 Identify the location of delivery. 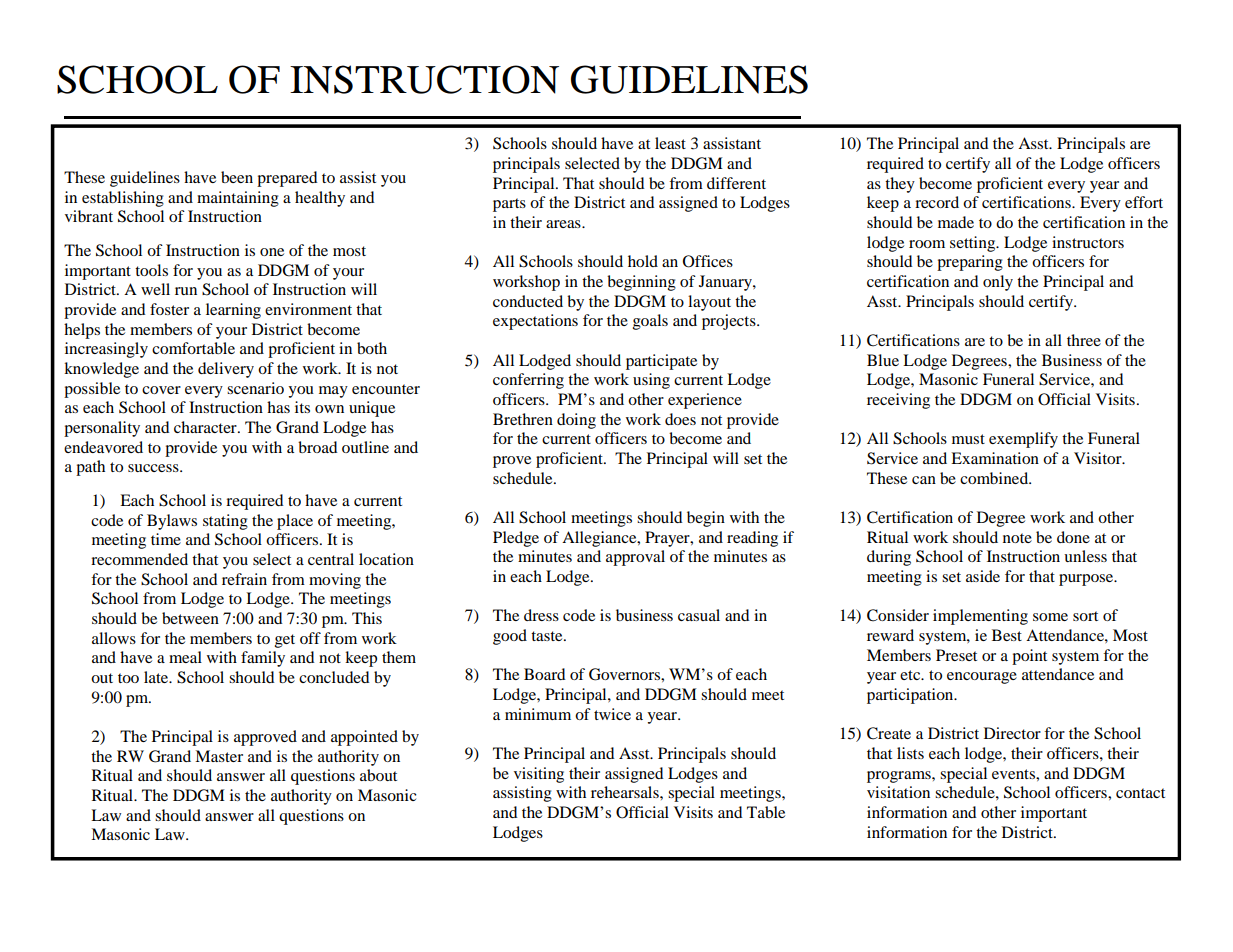
(226, 370).
